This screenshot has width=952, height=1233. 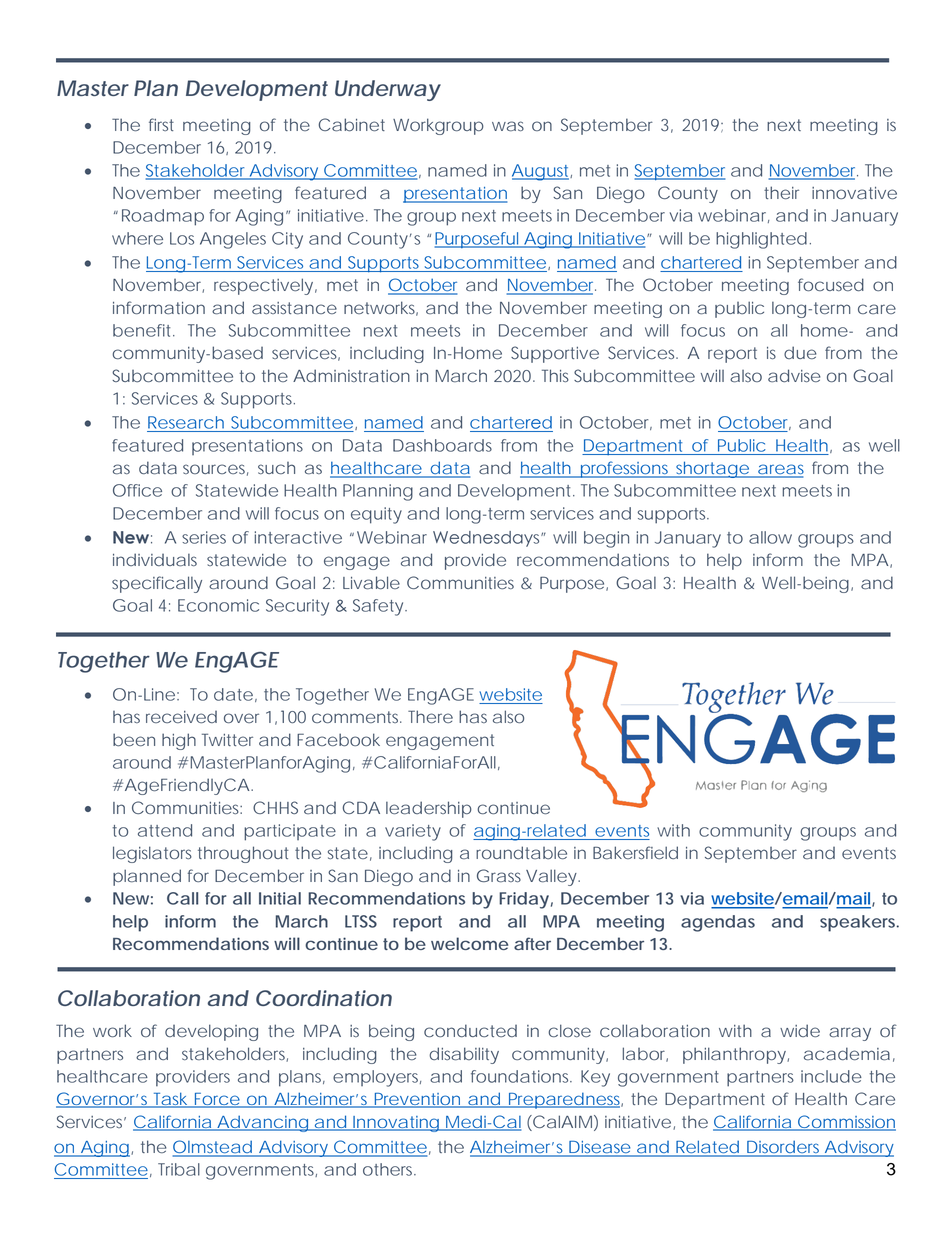 I want to click on first, so click(x=161, y=124).
